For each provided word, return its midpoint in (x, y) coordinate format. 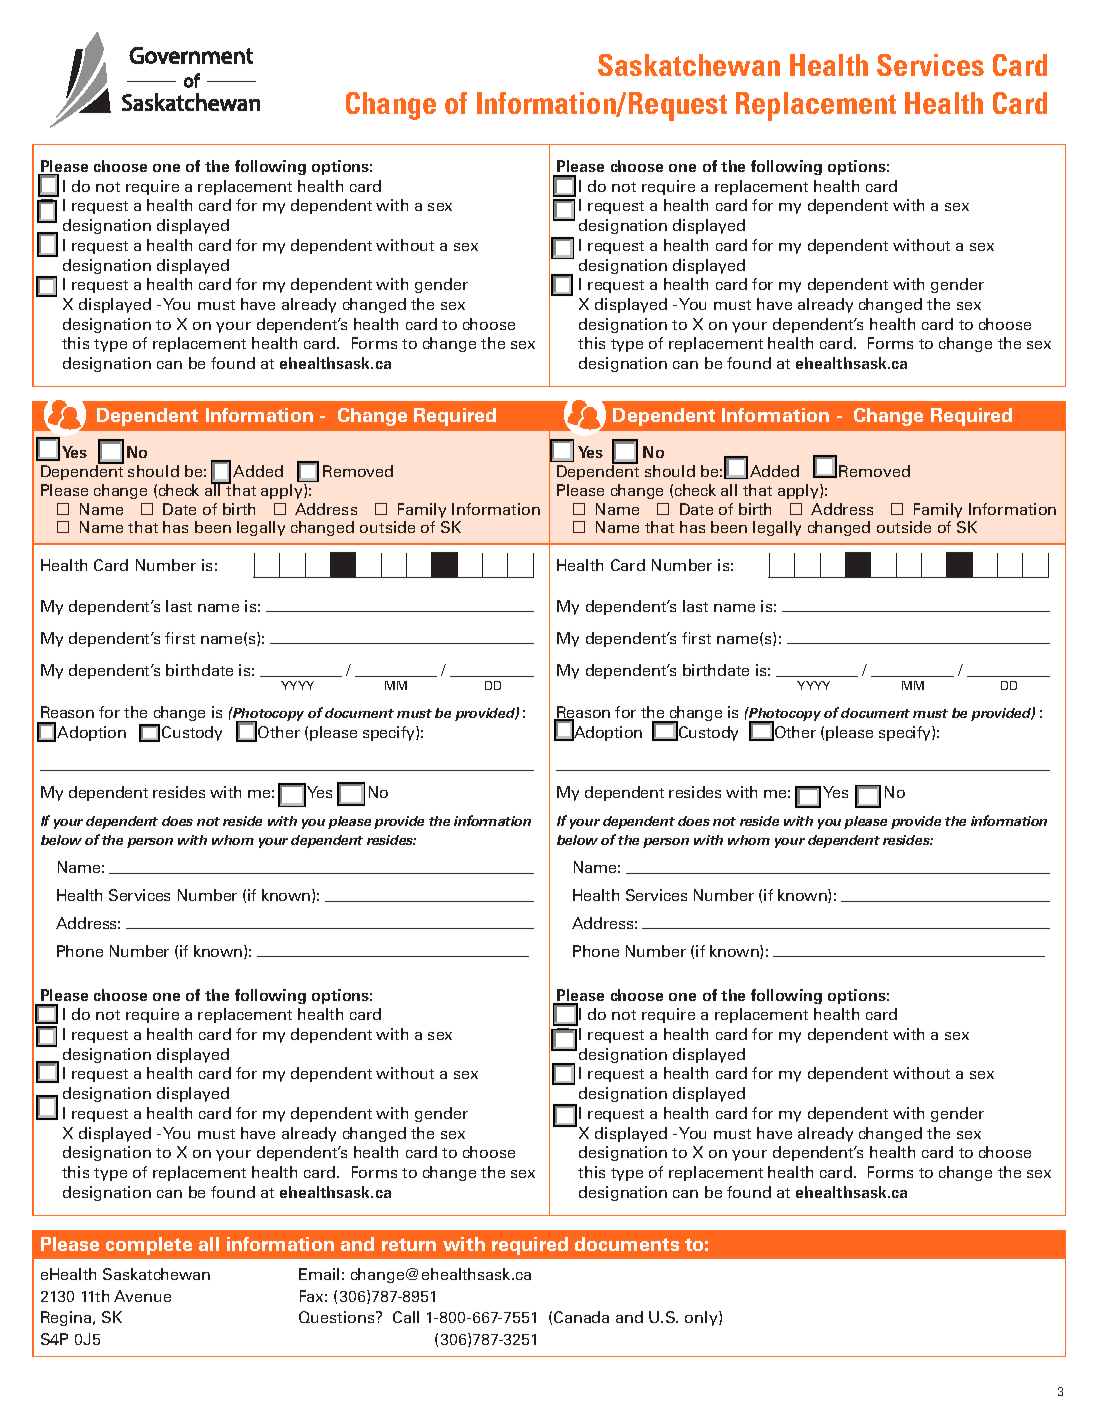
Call (406, 1317)
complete (149, 1246)
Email (319, 1274)
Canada (581, 1317)
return (409, 1244)
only (702, 1318)
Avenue (142, 1296)
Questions (338, 1317)
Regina (67, 1318)
